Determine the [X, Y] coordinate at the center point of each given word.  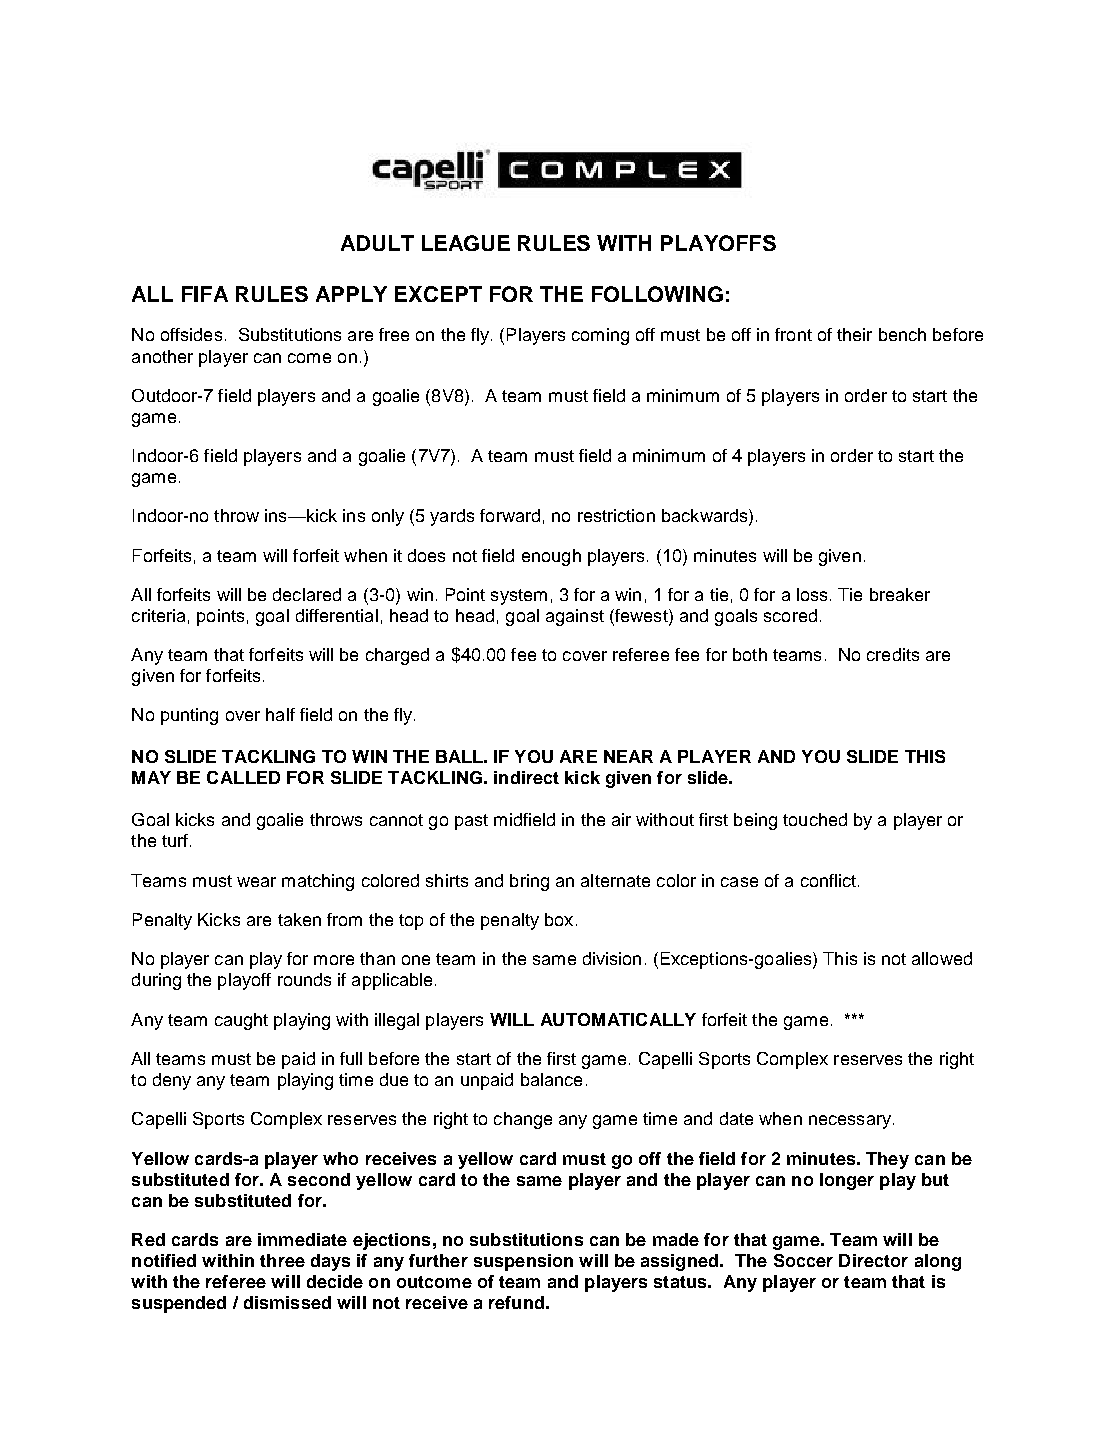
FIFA [205, 294]
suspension [523, 1262]
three [282, 1260]
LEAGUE [466, 243]
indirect [526, 777]
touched [815, 819]
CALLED [243, 777]
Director [873, 1260]
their [854, 334]
